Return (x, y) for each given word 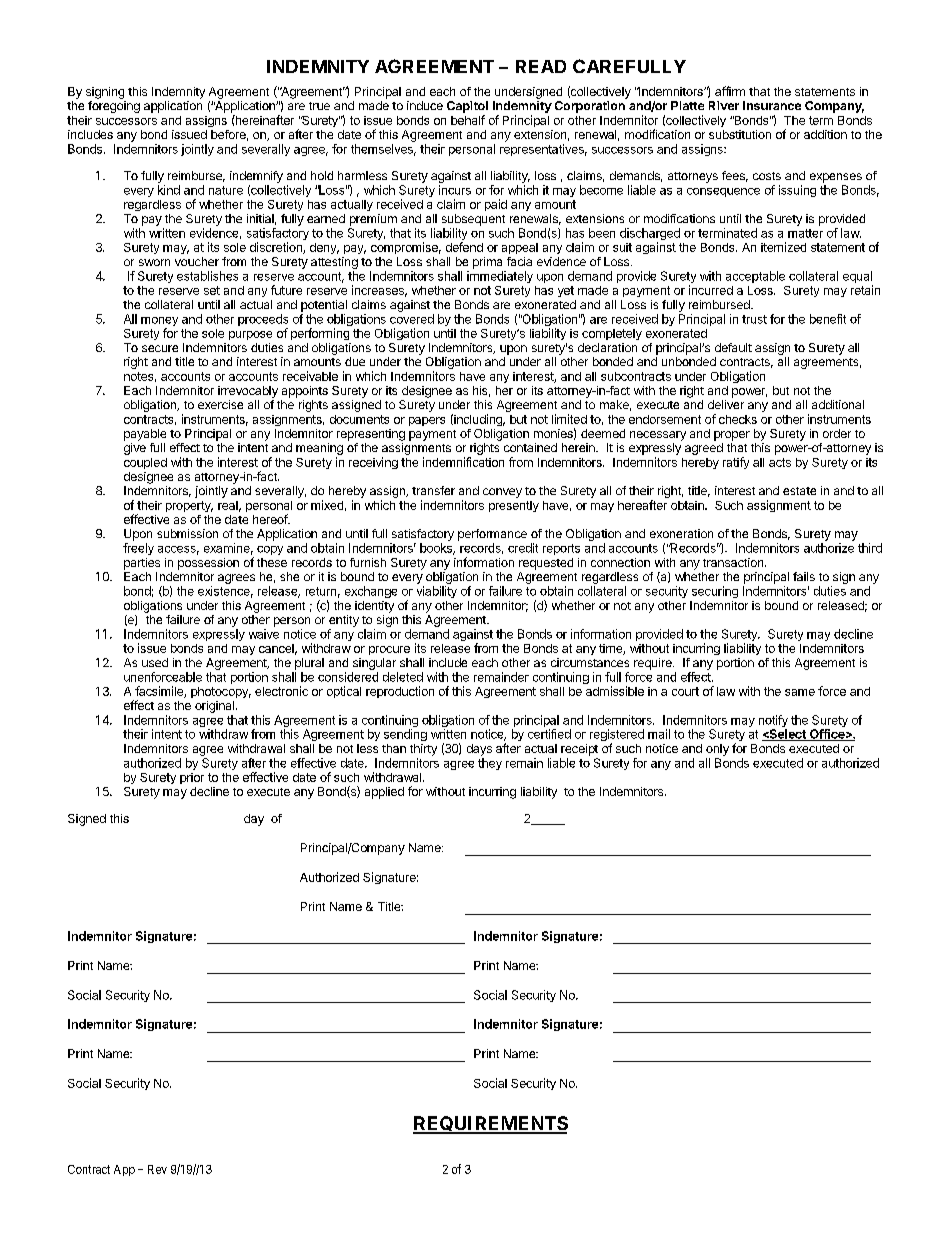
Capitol (467, 107)
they (490, 764)
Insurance (772, 105)
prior (192, 778)
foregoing (114, 107)
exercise (220, 404)
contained (530, 447)
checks (738, 419)
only (717, 750)
